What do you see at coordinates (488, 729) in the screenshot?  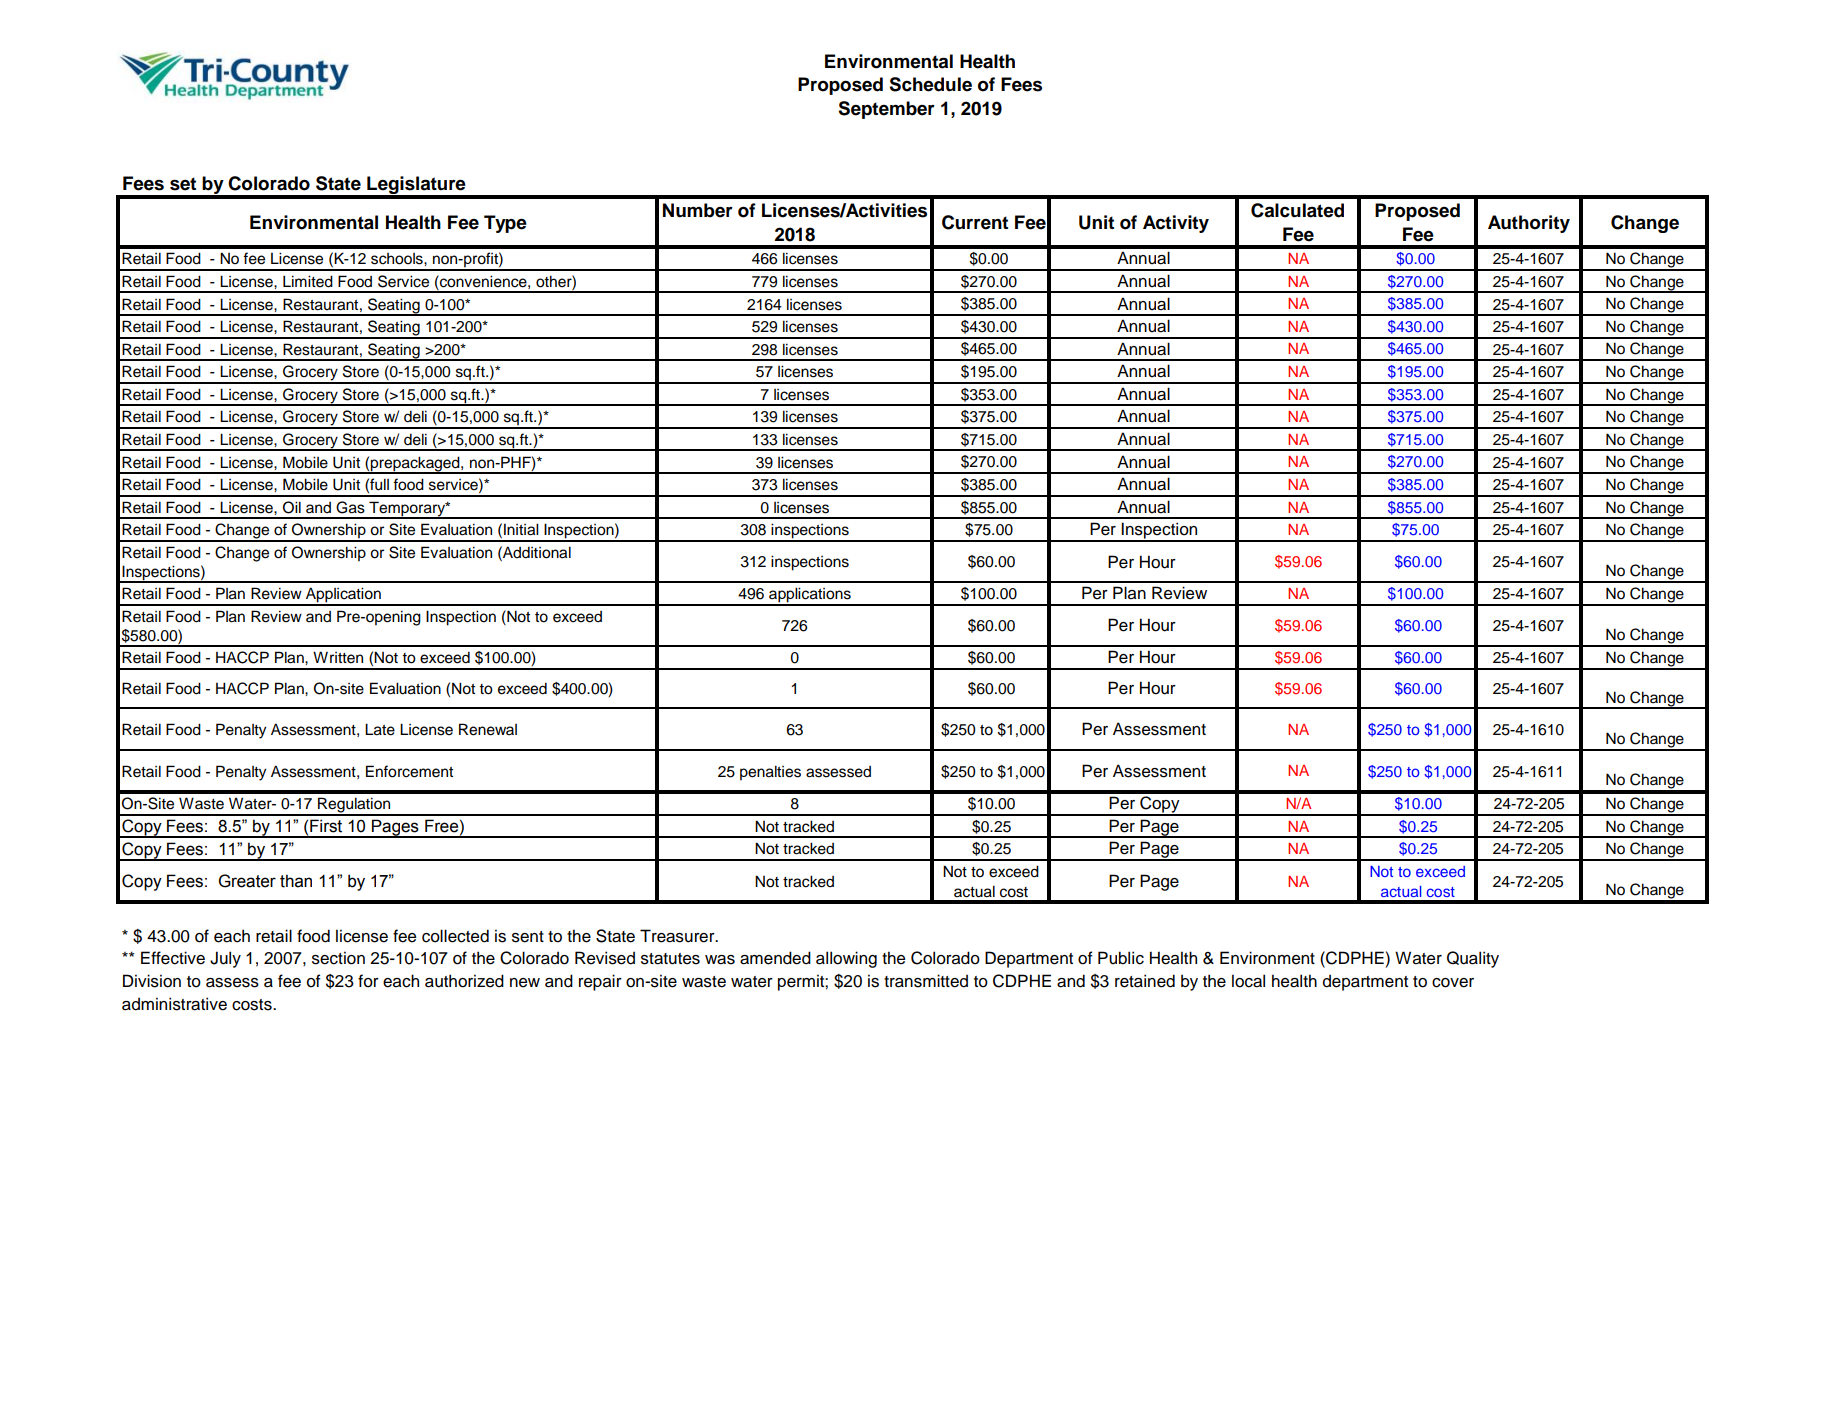 I see `Renewal` at bounding box center [488, 729].
